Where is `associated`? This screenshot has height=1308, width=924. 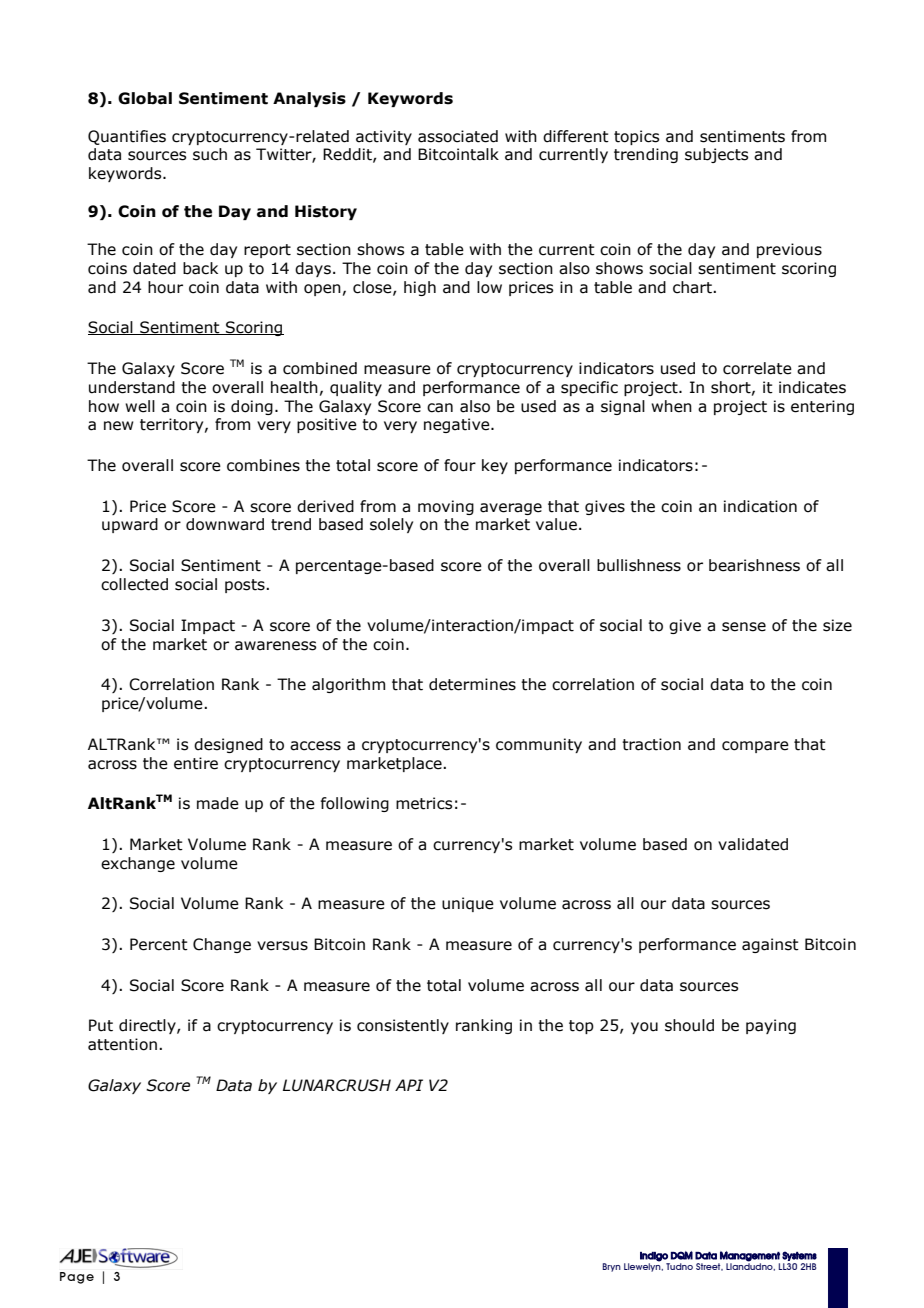 associated is located at coordinates (458, 136).
